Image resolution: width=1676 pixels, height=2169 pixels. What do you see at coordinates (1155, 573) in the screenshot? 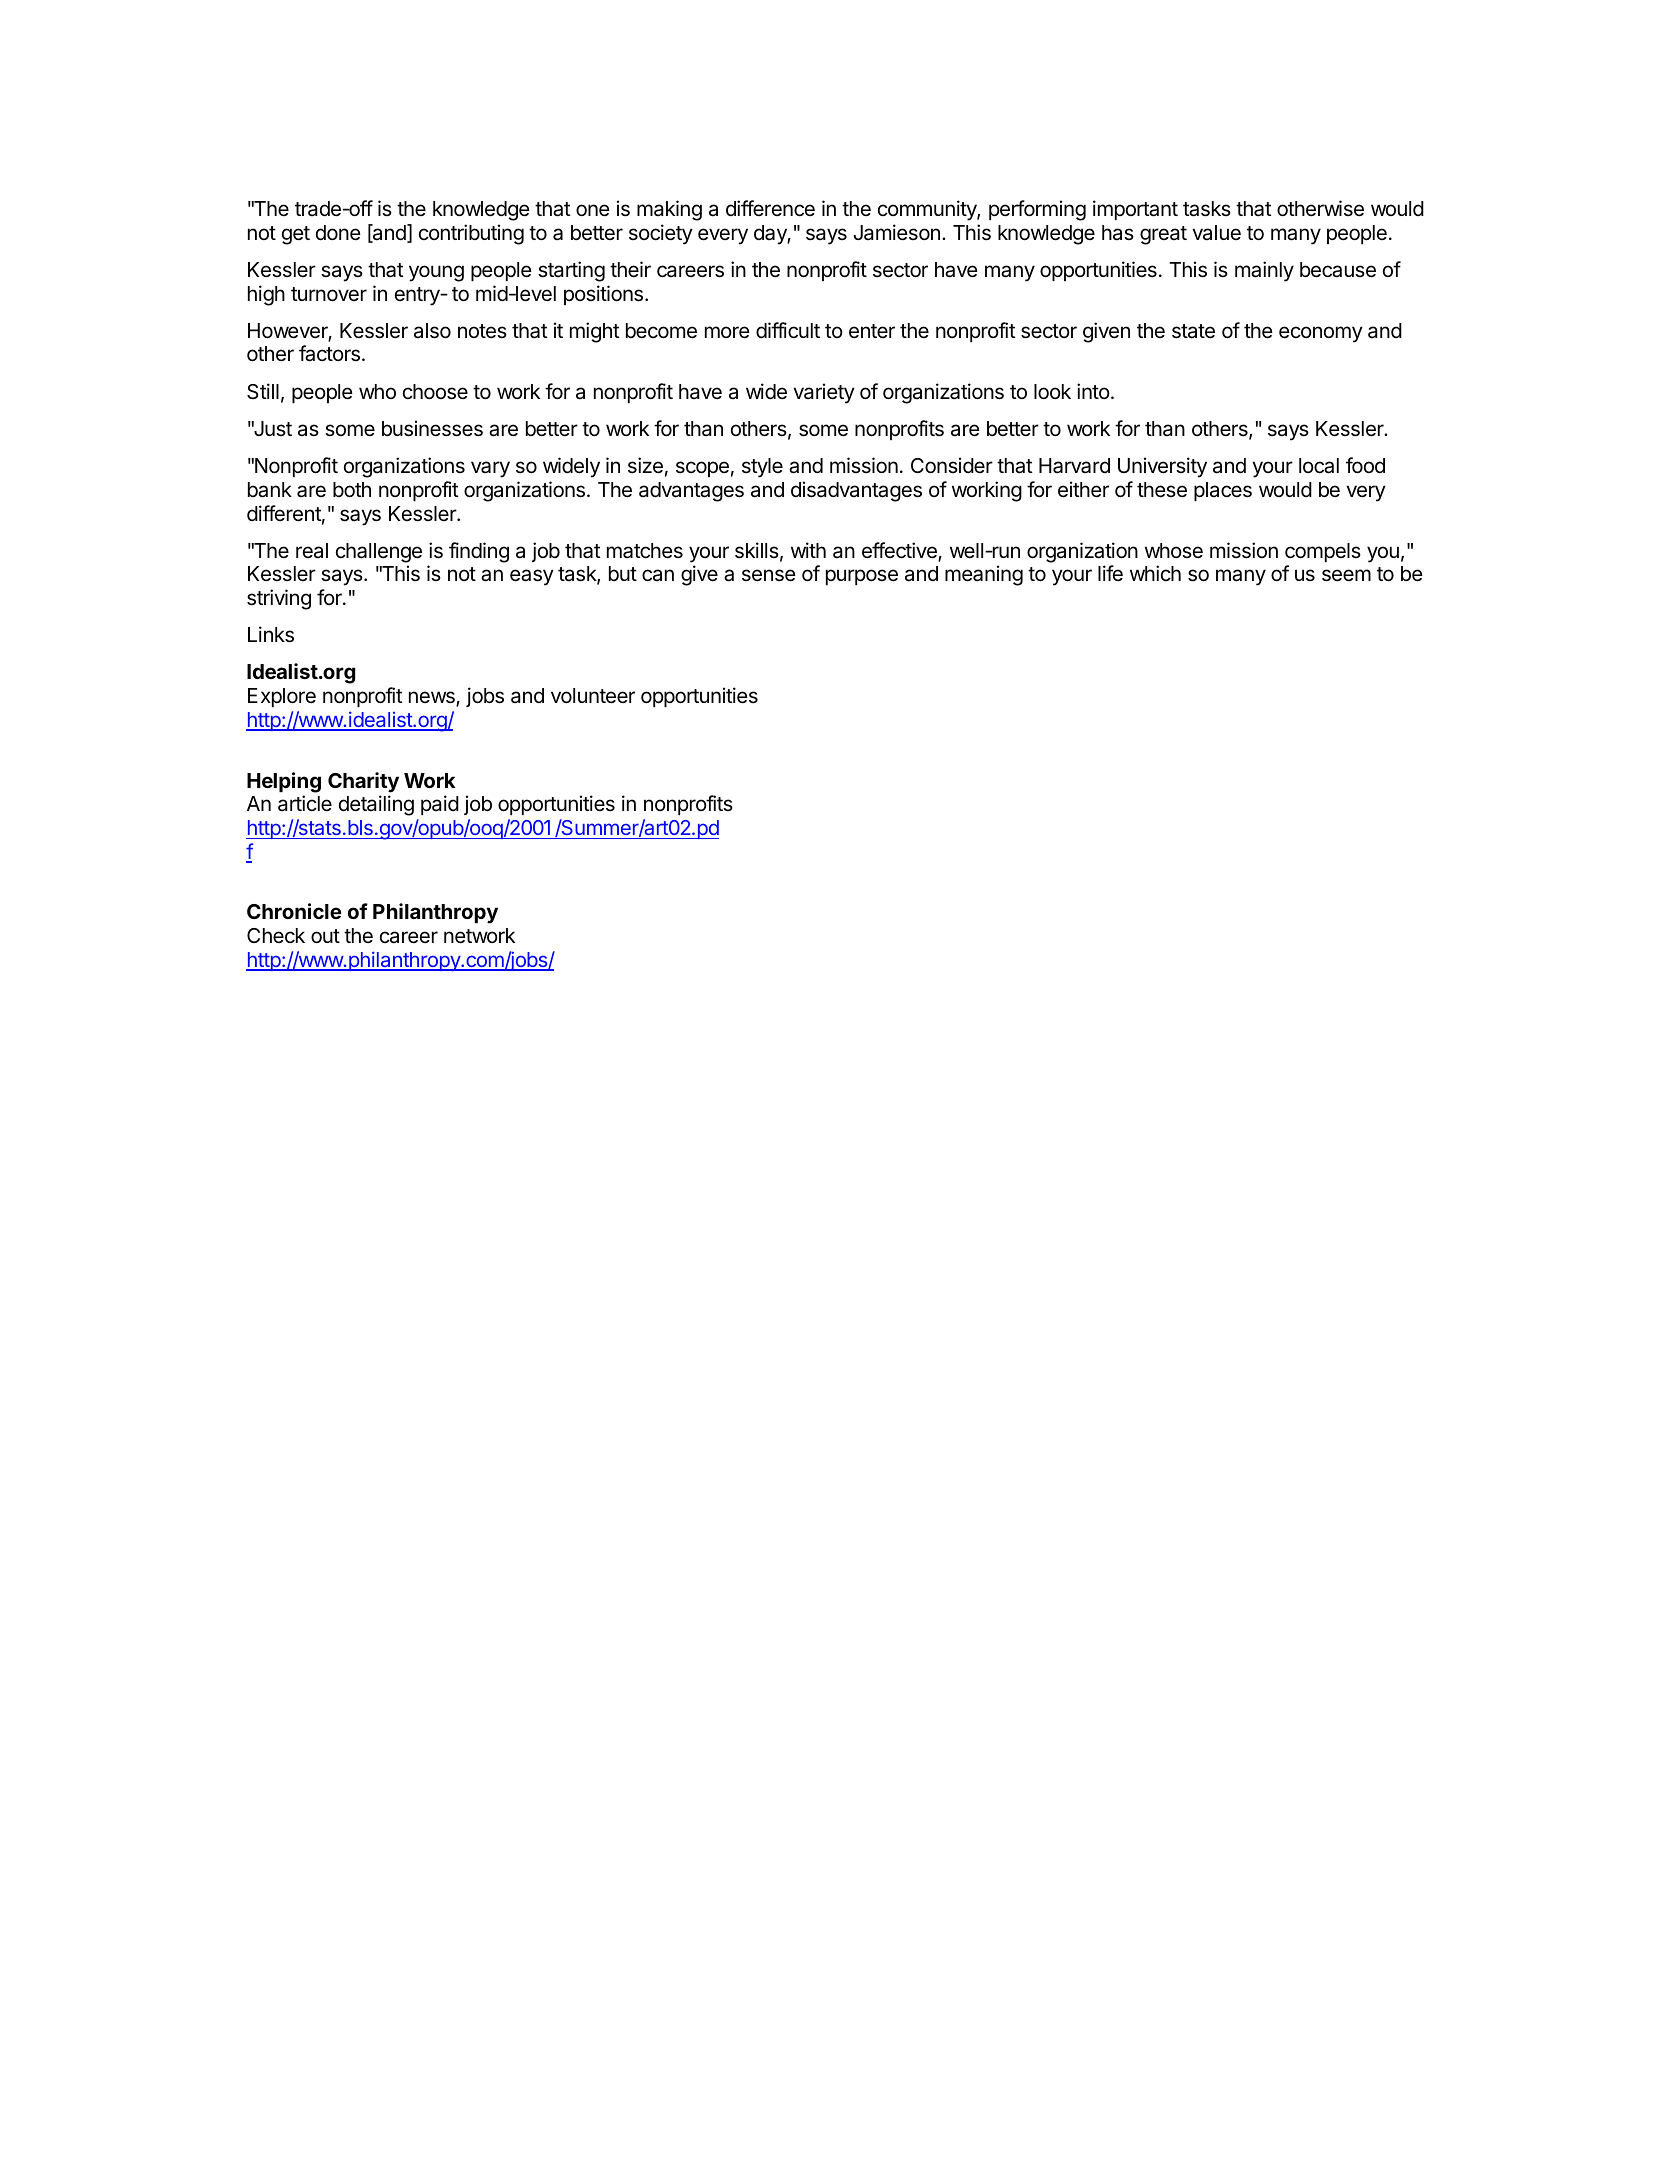
I see `which` at bounding box center [1155, 573].
